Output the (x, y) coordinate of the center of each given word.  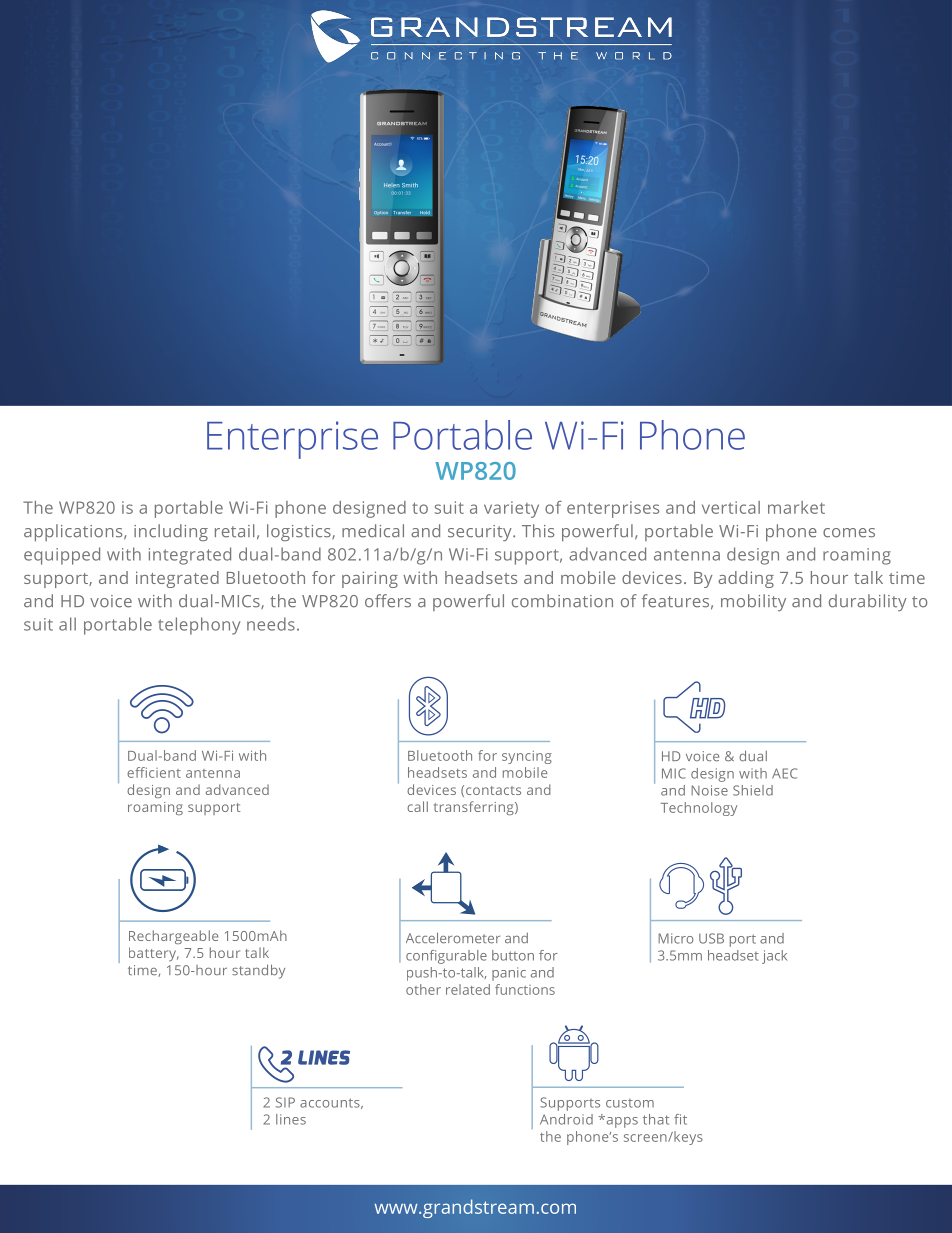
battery (154, 954)
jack (774, 957)
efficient (154, 772)
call (417, 806)
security (481, 533)
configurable (446, 957)
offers (388, 601)
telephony (199, 626)
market (796, 507)
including (171, 532)
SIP (285, 1102)
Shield (753, 790)
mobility (753, 602)
